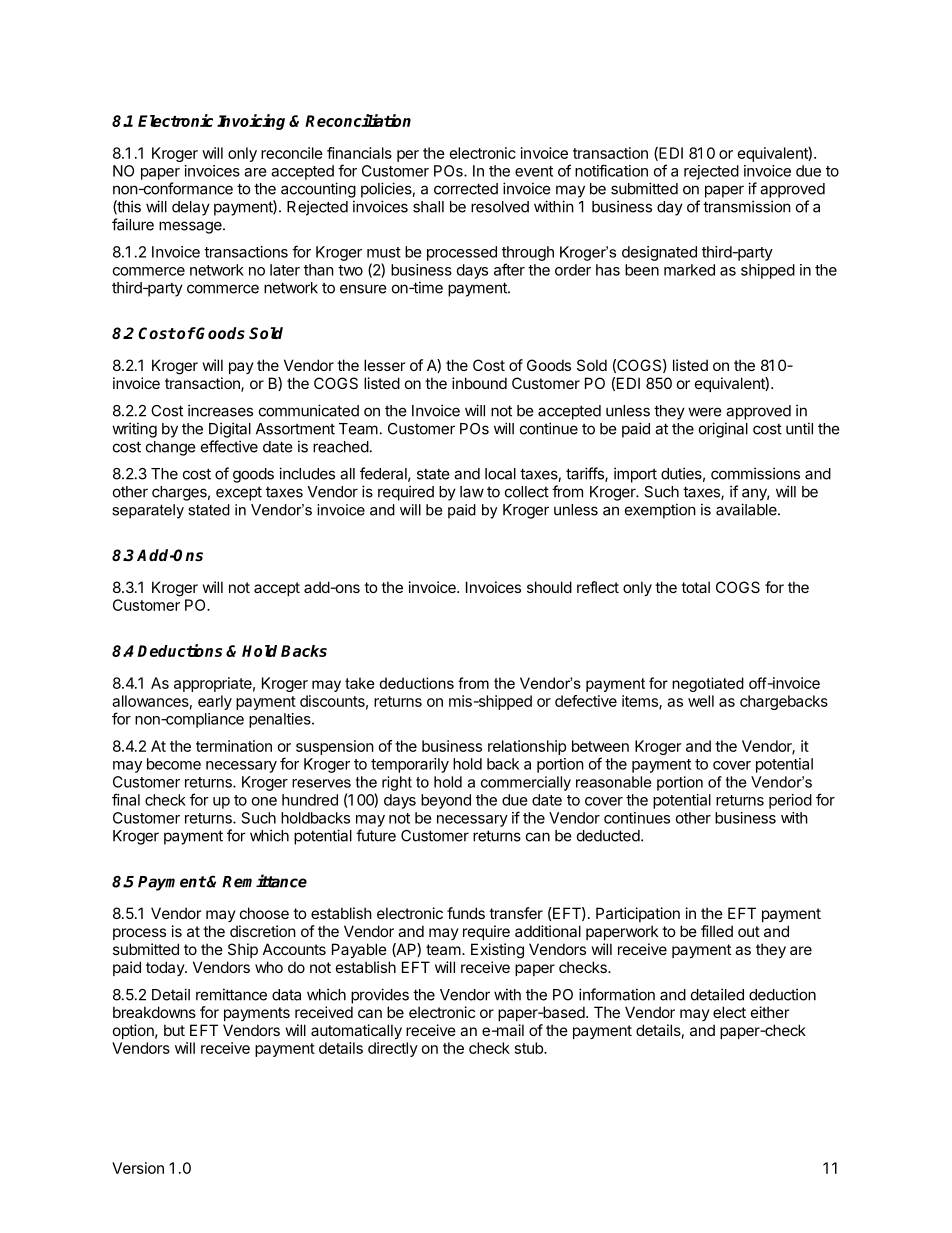  Describe the element at coordinates (549, 587) in the screenshot. I see `should` at that location.
